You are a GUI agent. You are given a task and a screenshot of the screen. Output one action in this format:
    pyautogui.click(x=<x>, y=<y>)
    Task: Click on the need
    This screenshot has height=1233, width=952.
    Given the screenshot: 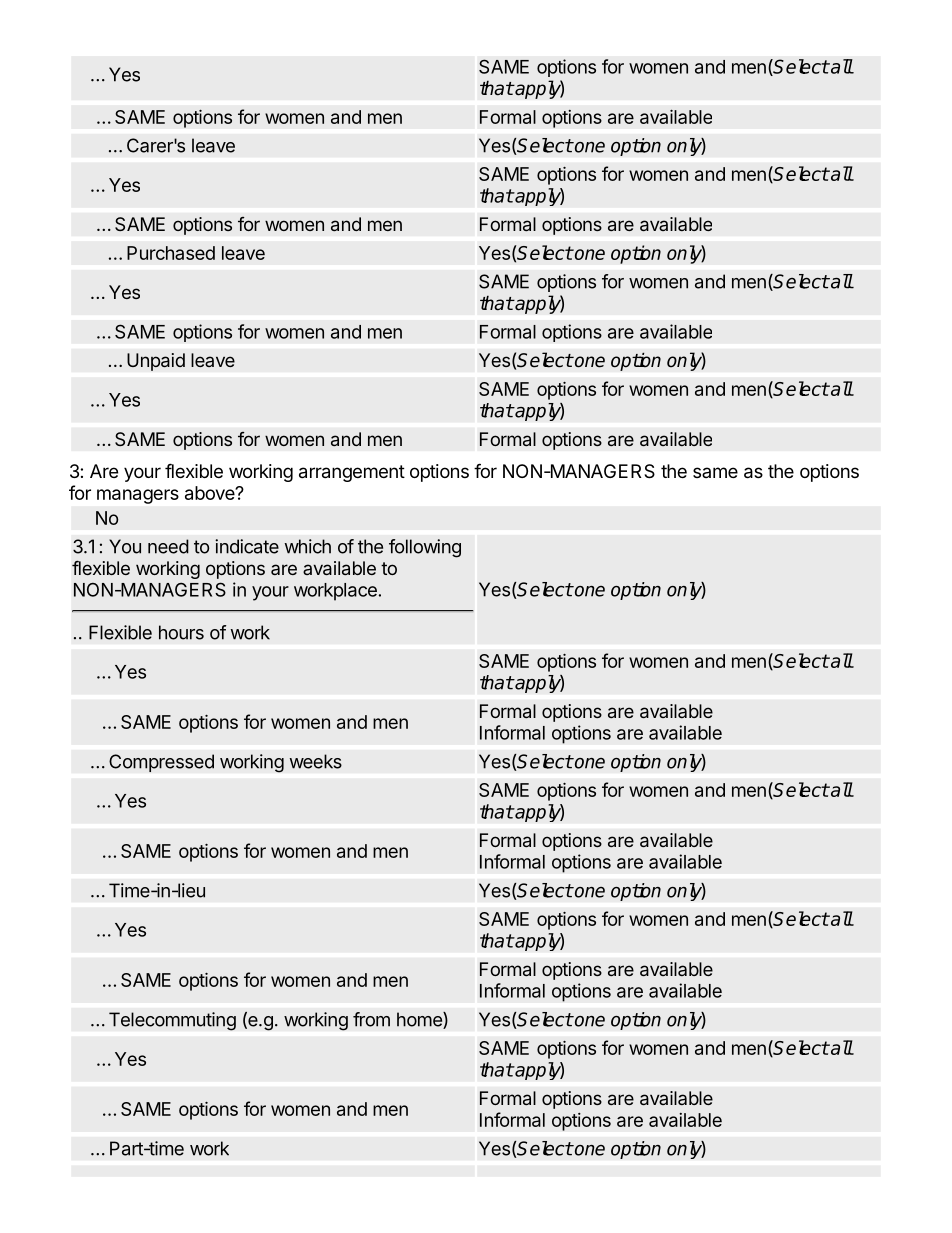 What is the action you would take?
    pyautogui.click(x=168, y=546)
